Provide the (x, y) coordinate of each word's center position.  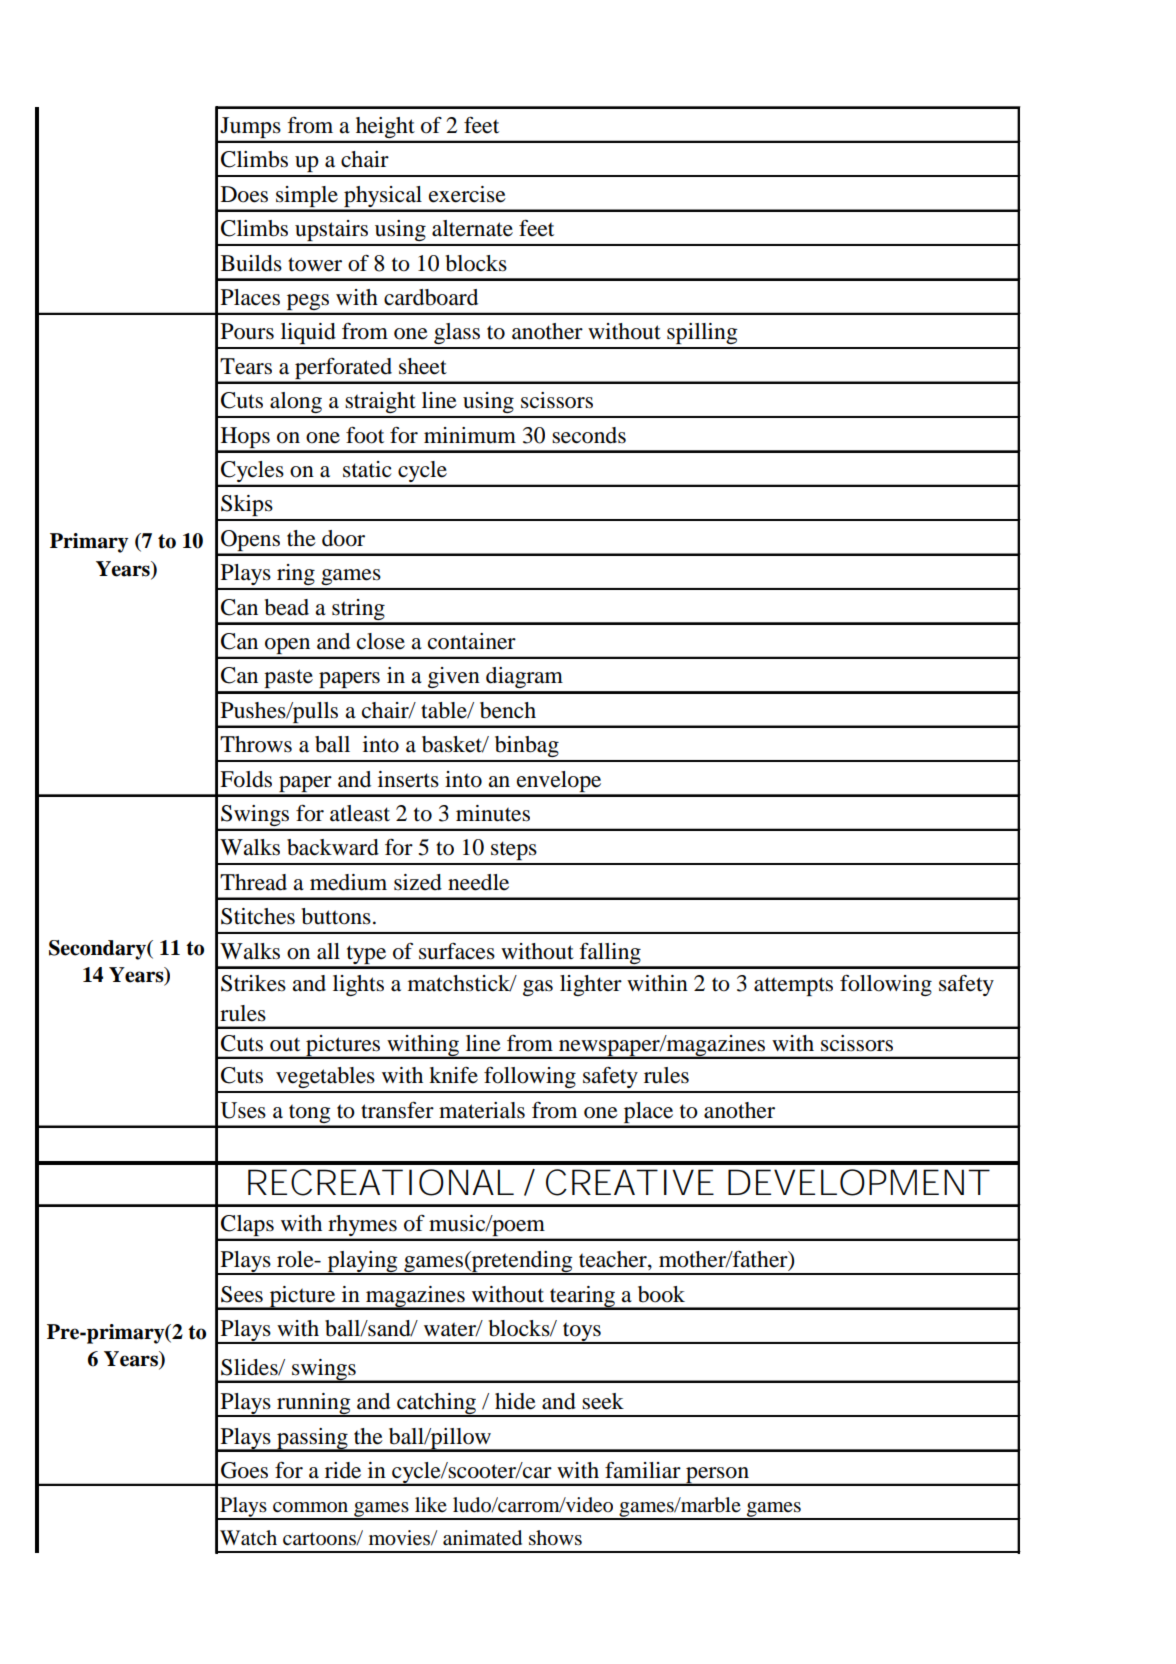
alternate (472, 228)
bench (508, 710)
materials (482, 1110)
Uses (243, 1110)
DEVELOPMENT (858, 1182)
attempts (793, 986)
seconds (589, 435)
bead (287, 607)
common (310, 1507)
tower (315, 264)
